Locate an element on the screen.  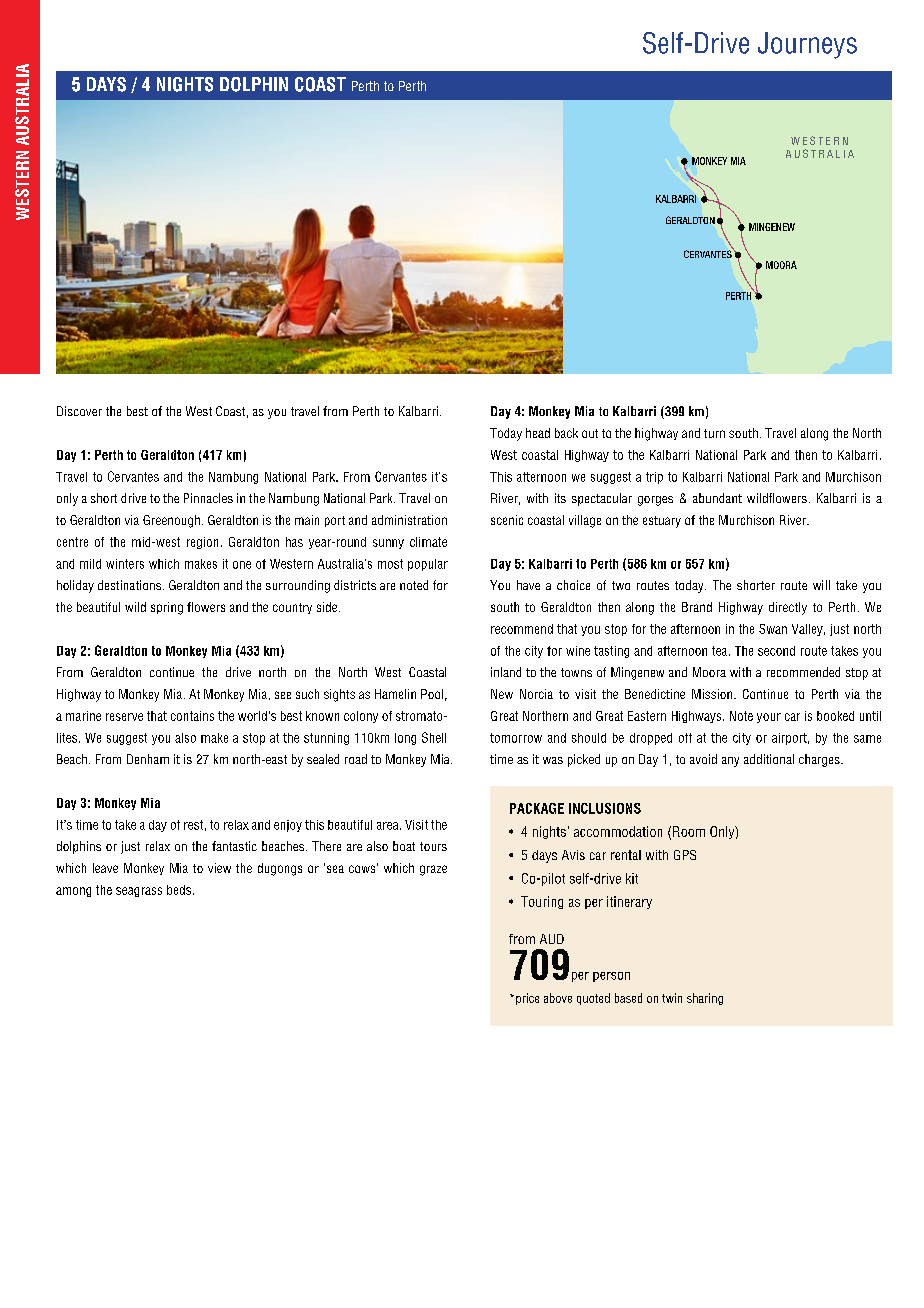
additional is located at coordinates (769, 759).
